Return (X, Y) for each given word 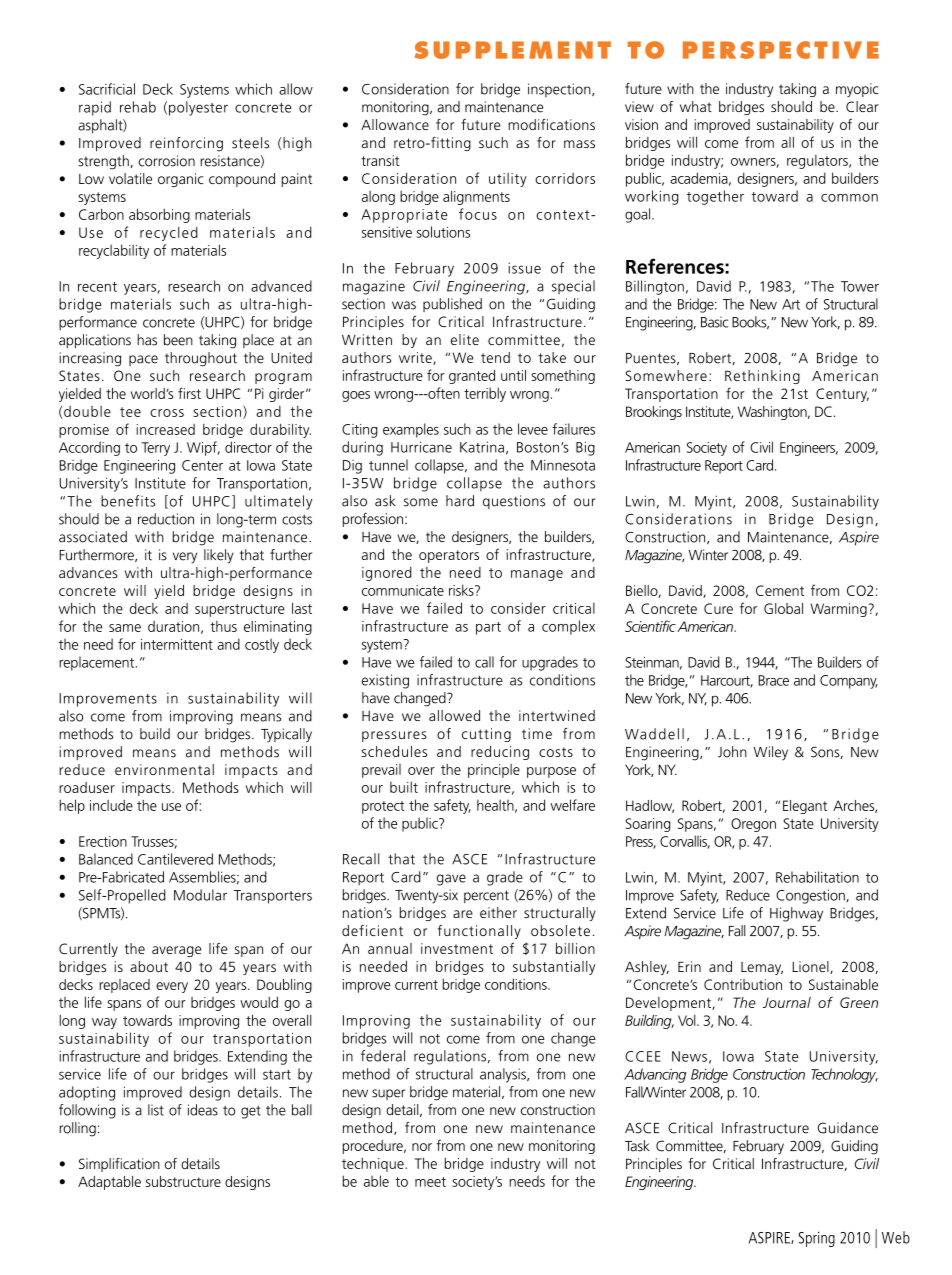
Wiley (770, 753)
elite (465, 339)
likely (219, 556)
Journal (787, 1002)
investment (457, 948)
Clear (862, 106)
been (178, 340)
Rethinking (762, 377)
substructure (183, 1181)
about (149, 966)
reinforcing (186, 144)
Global (783, 608)
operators (449, 556)
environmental (164, 769)
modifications (551, 124)
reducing (500, 753)
